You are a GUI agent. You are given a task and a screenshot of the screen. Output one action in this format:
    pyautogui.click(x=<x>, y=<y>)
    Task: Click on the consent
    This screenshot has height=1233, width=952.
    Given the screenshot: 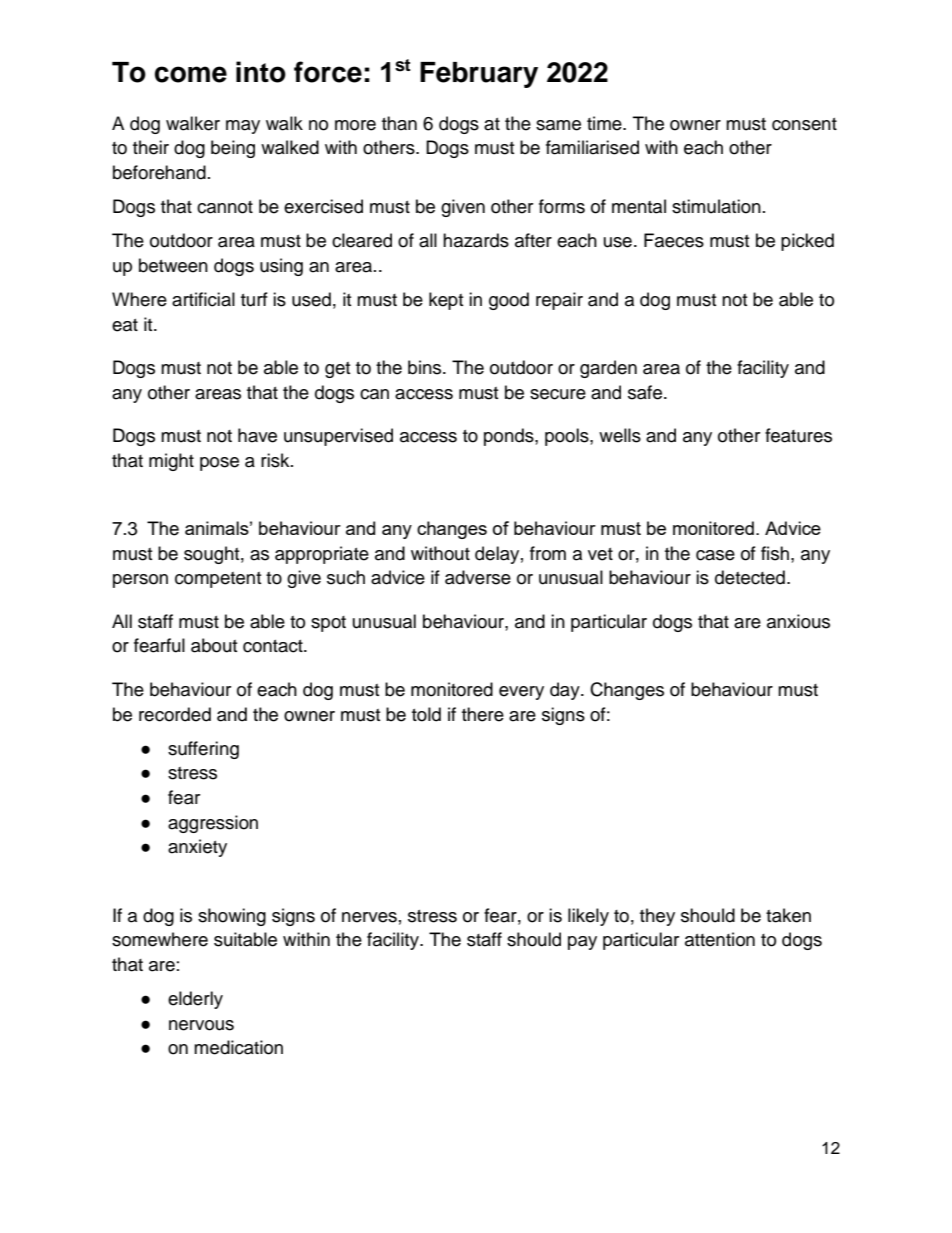 What is the action you would take?
    pyautogui.click(x=804, y=124)
